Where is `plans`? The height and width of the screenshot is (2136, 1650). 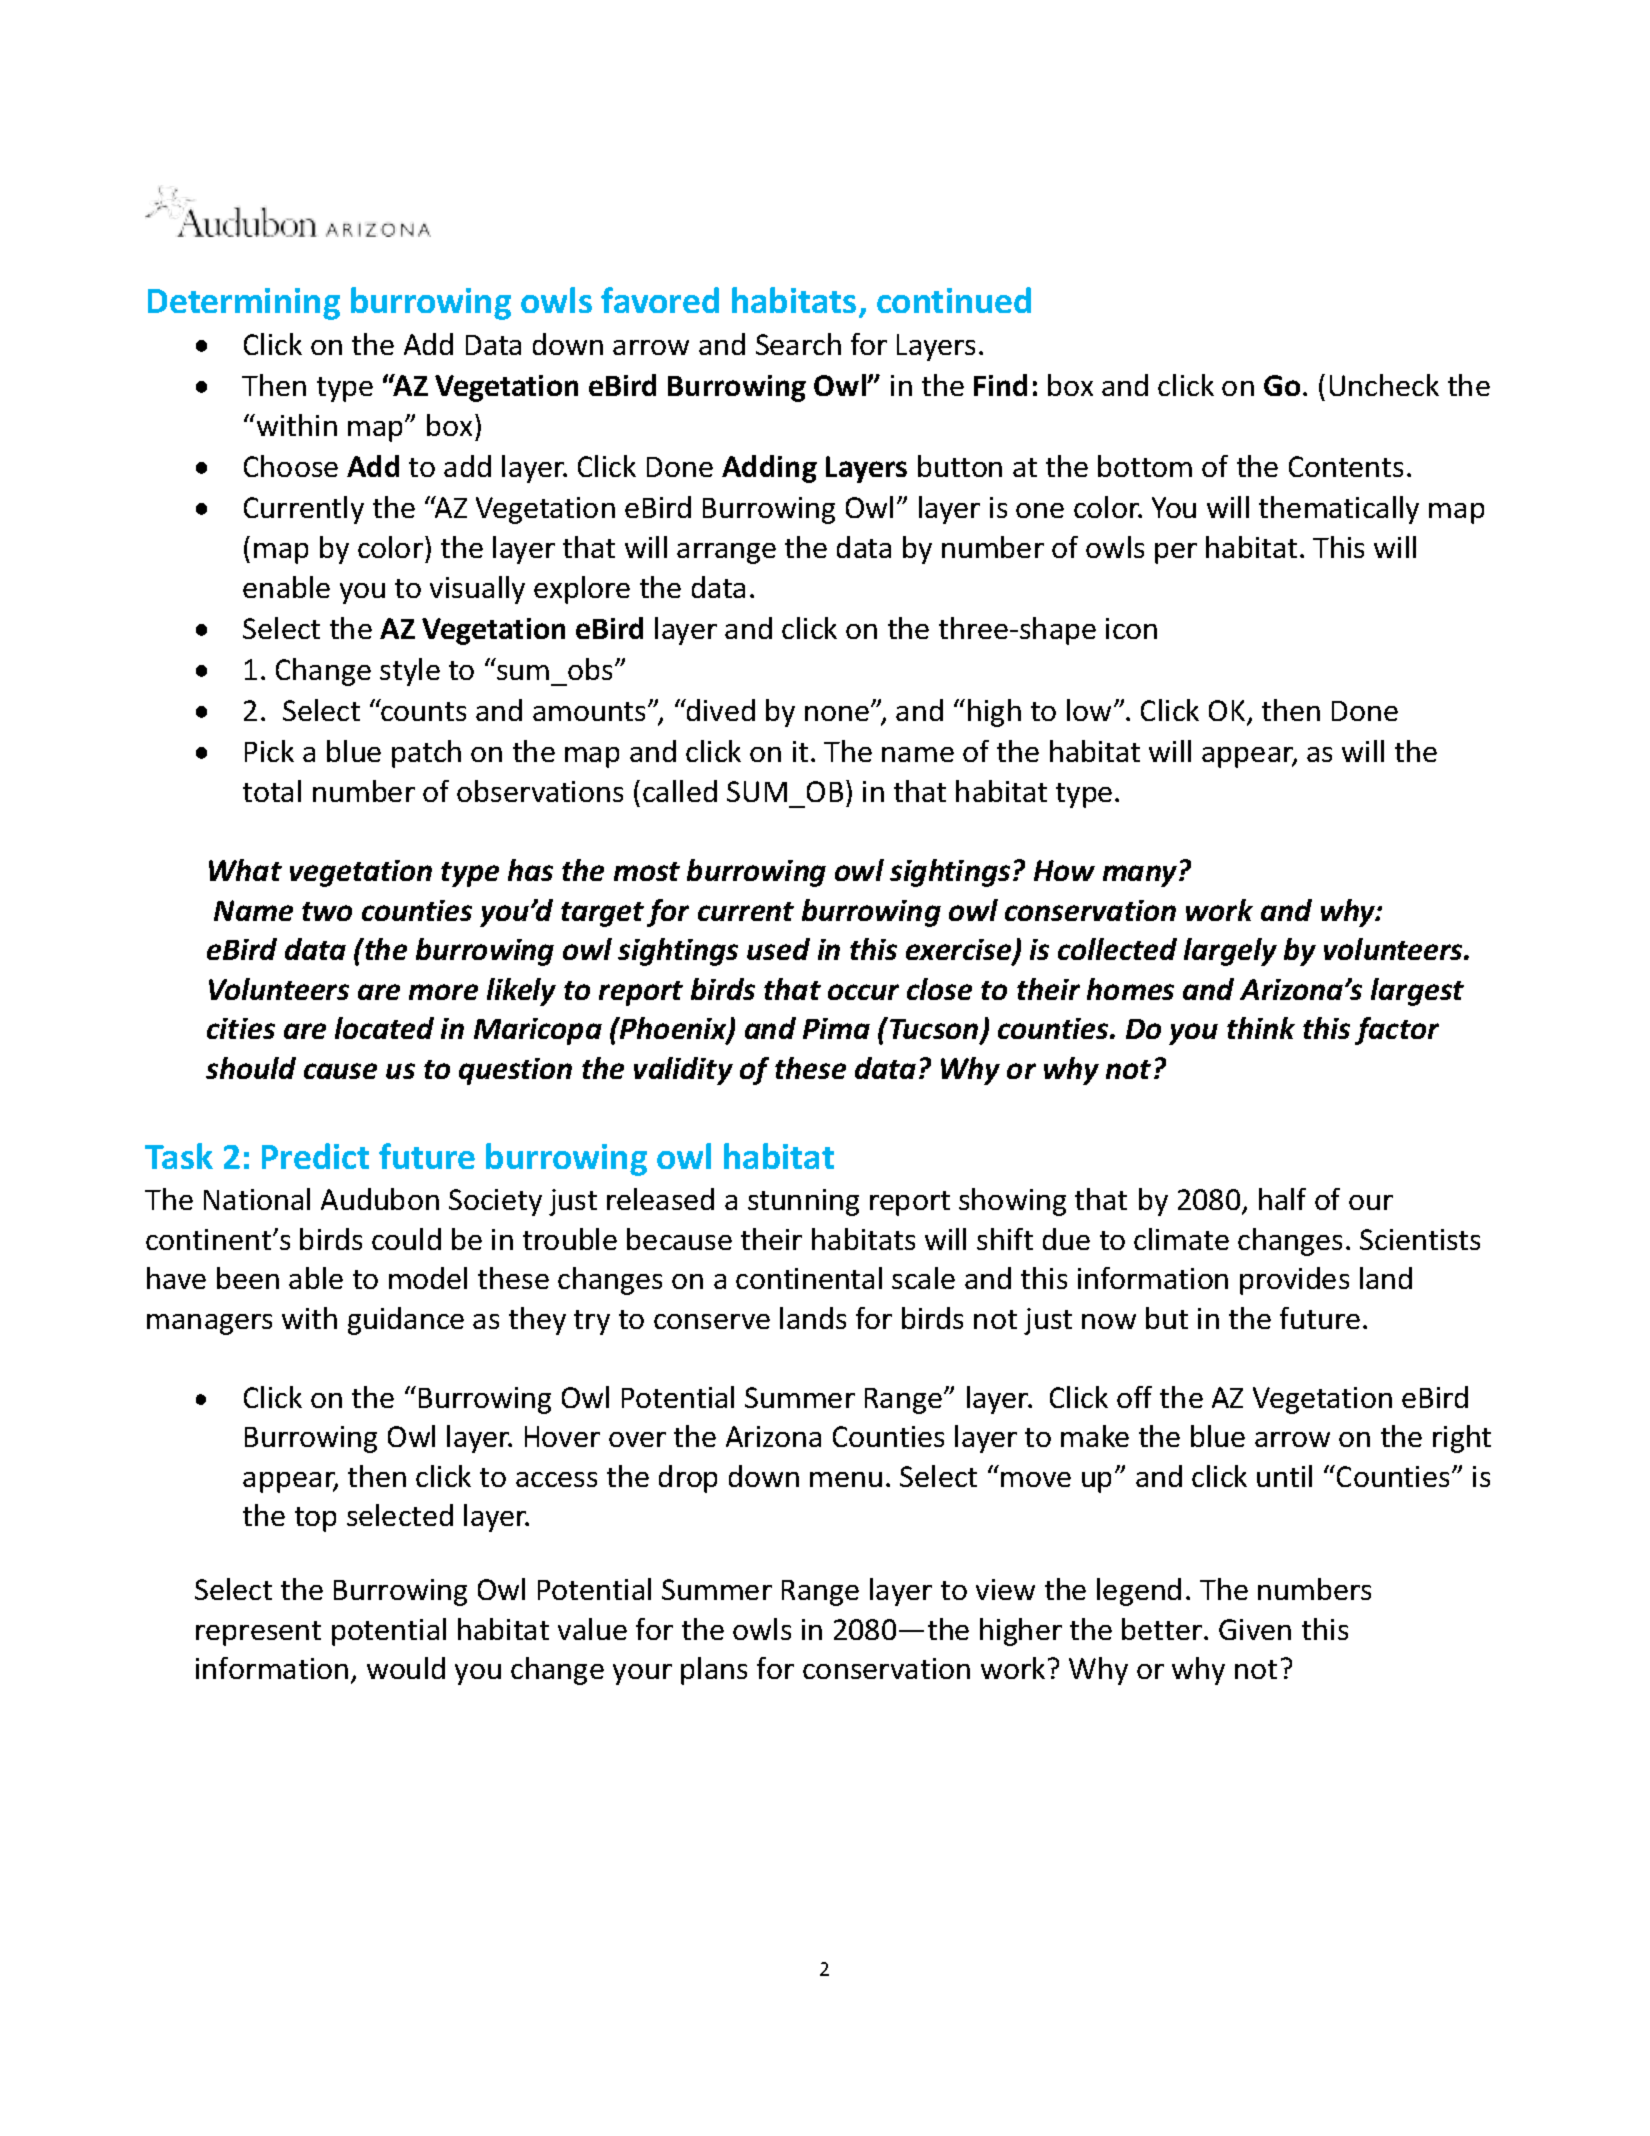
plans is located at coordinates (714, 1671).
